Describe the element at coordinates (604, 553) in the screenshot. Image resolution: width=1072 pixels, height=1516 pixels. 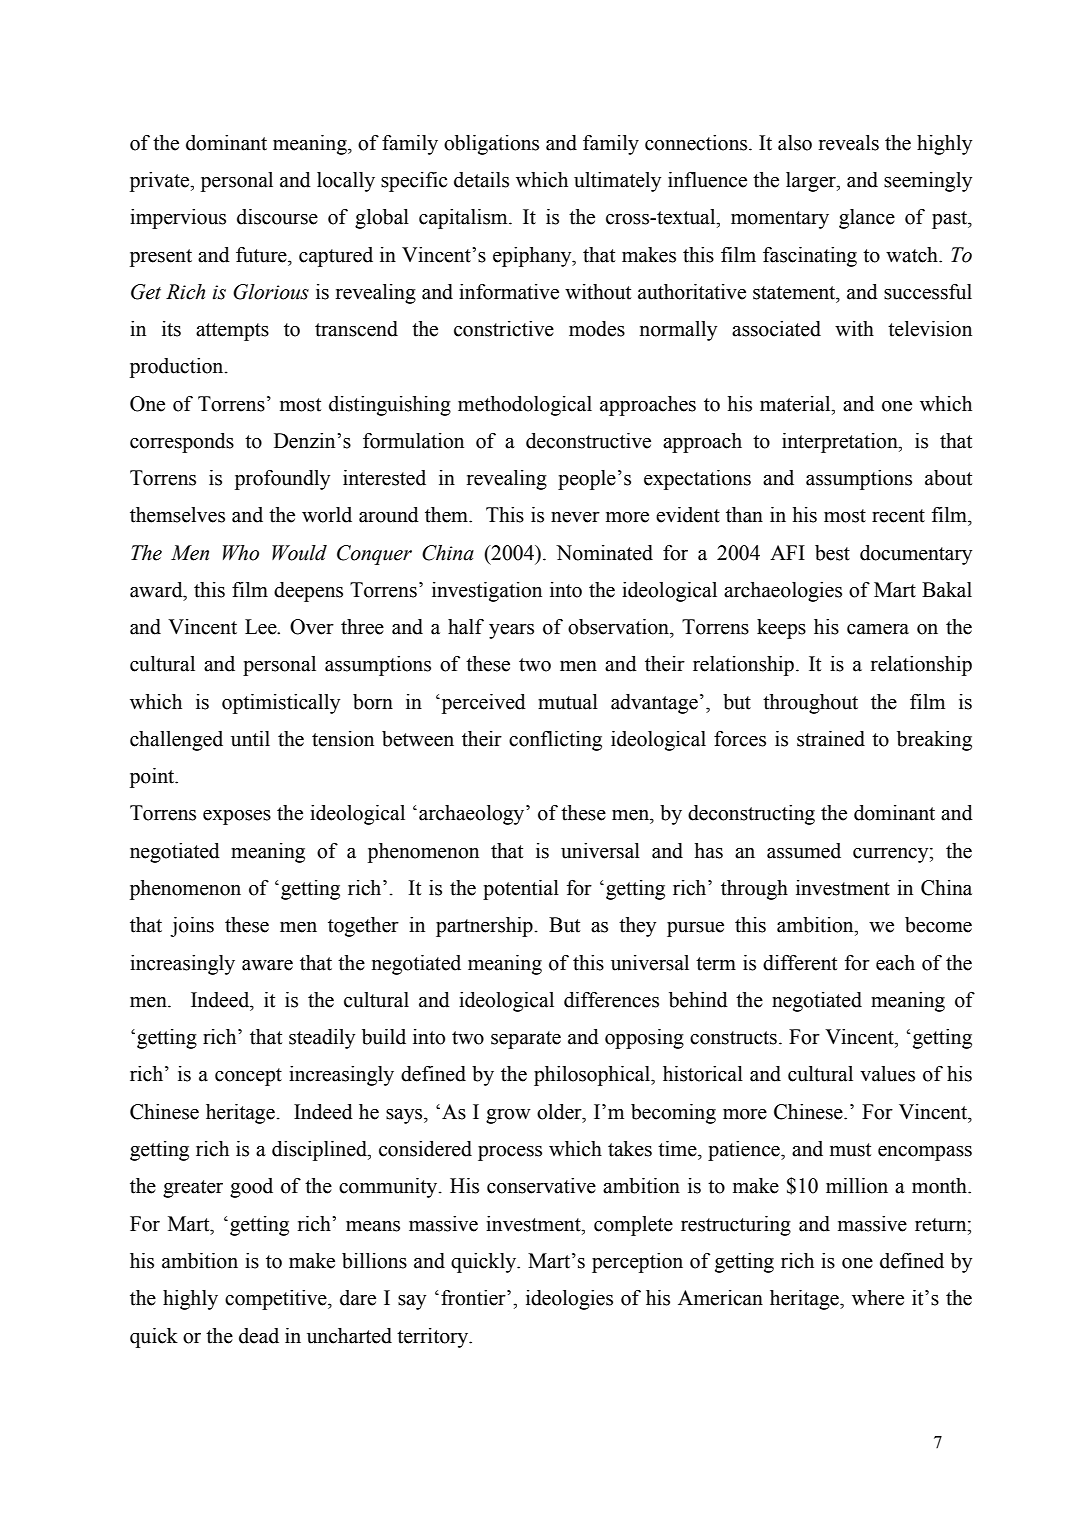
I see `Nominated` at that location.
